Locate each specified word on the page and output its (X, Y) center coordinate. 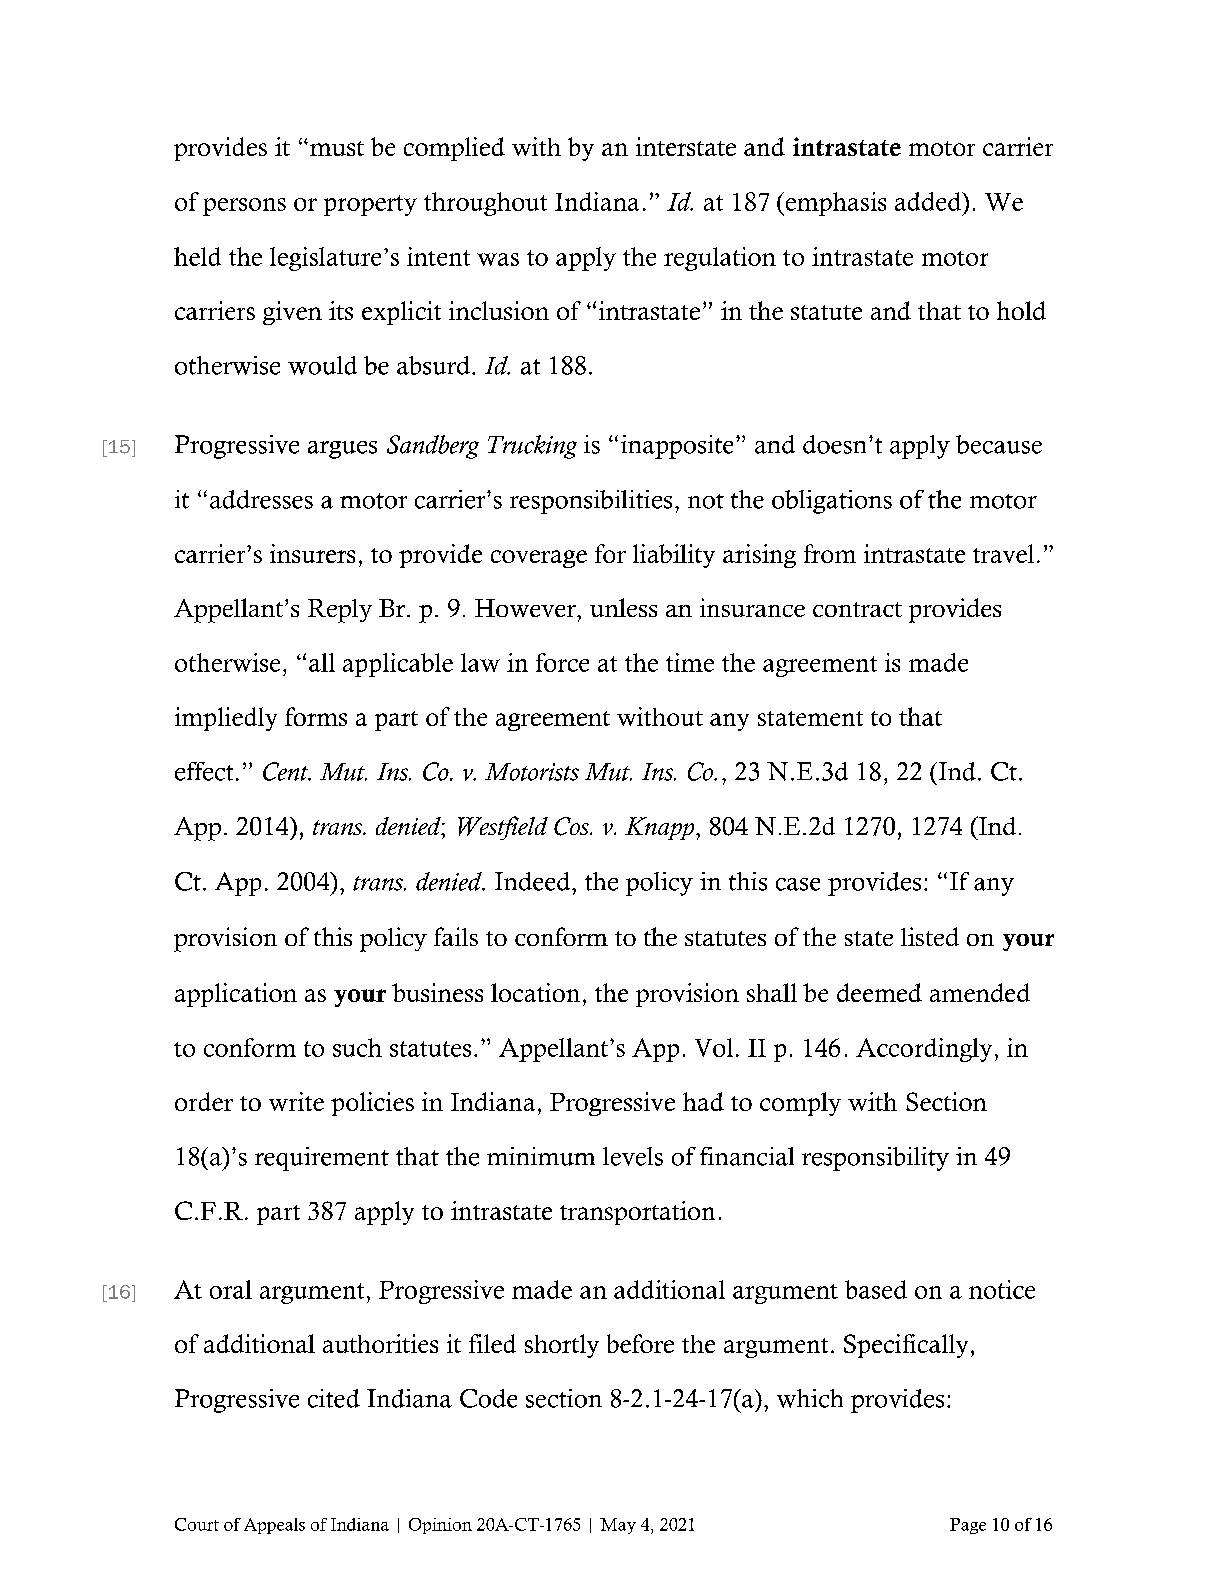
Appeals (274, 1526)
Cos (573, 826)
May (618, 1526)
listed (930, 936)
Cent (287, 771)
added (929, 201)
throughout (485, 204)
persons (244, 207)
